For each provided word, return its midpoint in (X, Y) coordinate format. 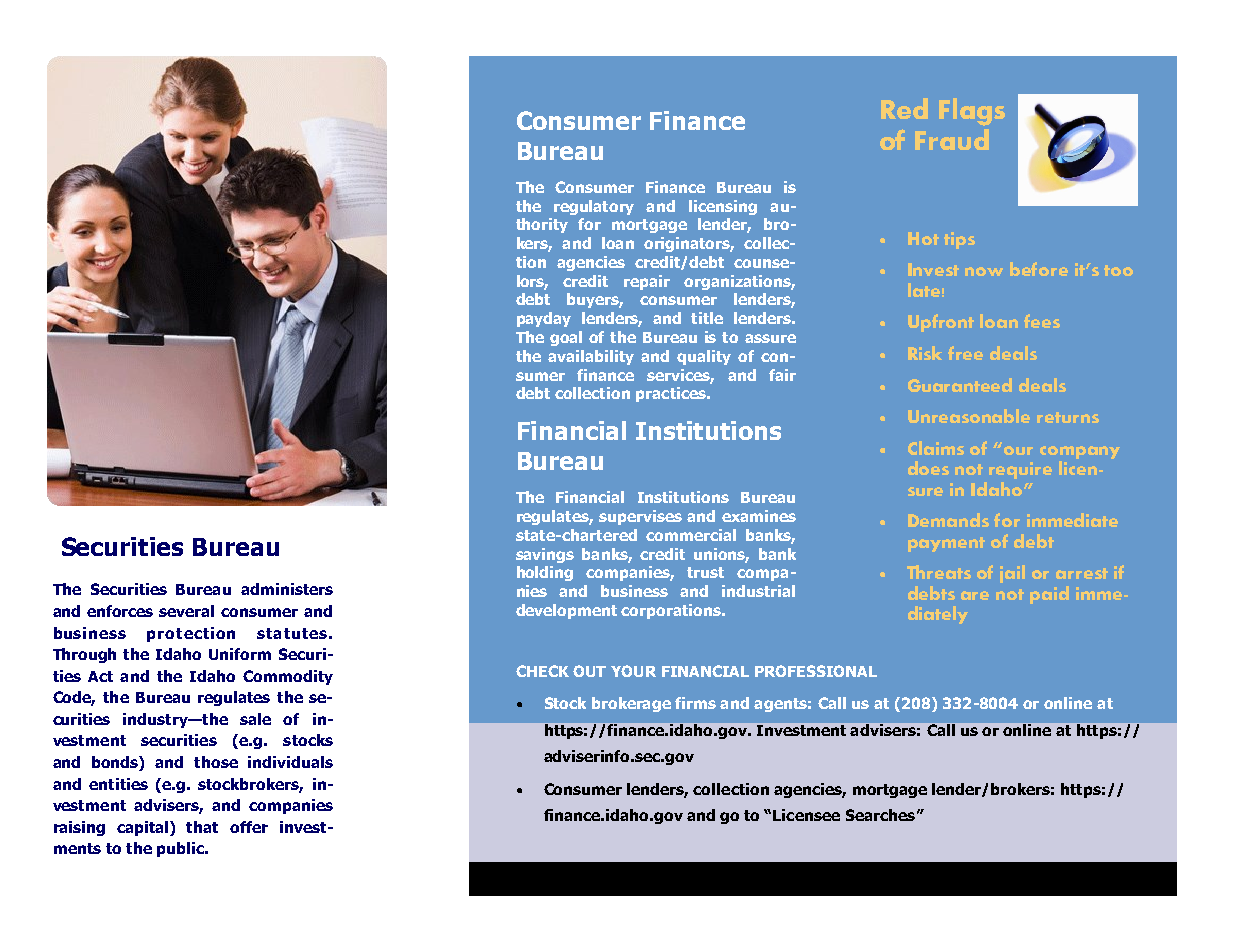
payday (544, 319)
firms (695, 703)
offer (249, 827)
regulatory (594, 207)
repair (647, 282)
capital (144, 828)
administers (287, 589)
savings (545, 555)
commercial (691, 535)
